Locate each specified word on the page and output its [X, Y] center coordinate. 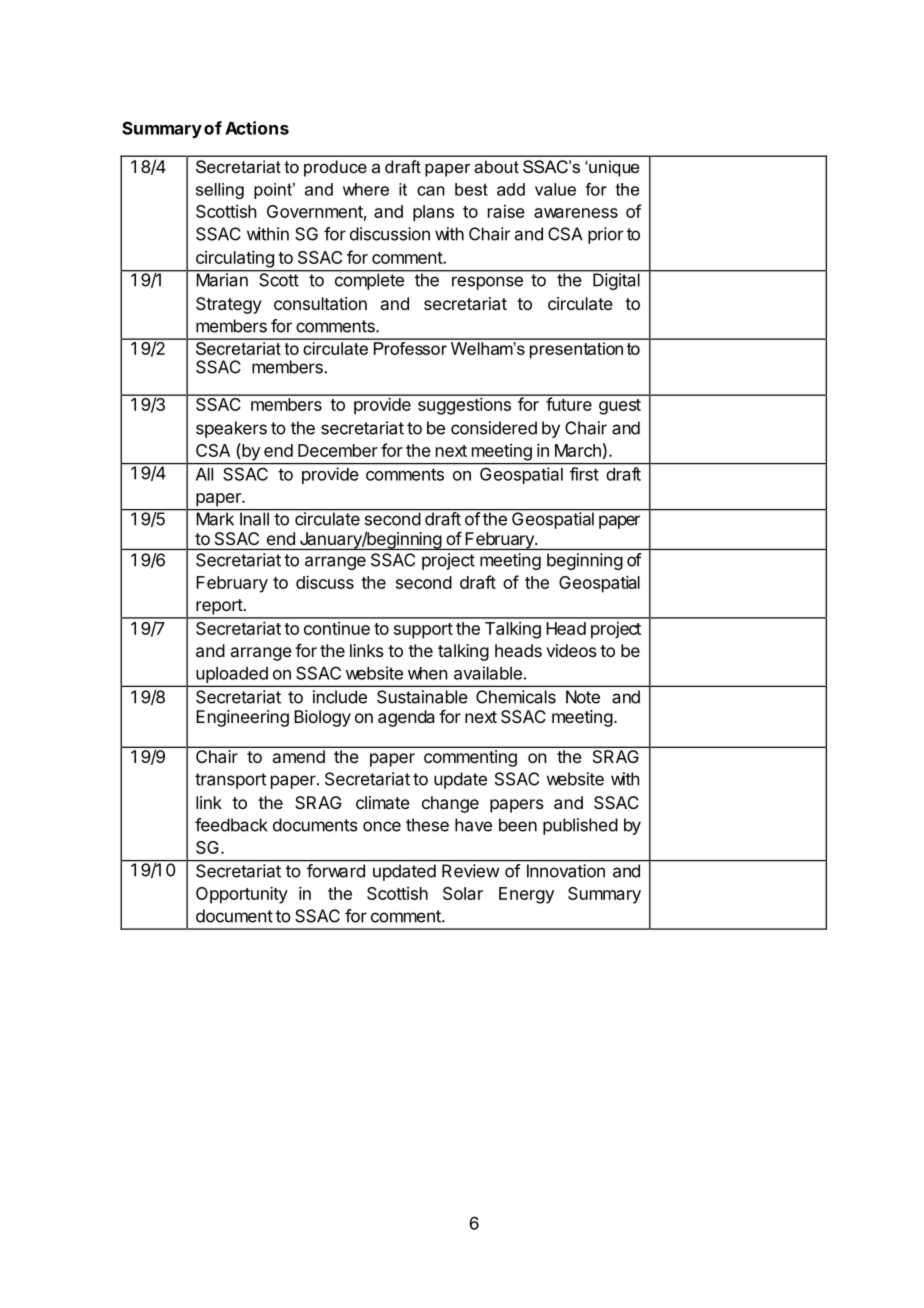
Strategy [229, 305]
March [578, 450]
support [423, 631]
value [555, 189]
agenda [406, 718]
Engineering [242, 718]
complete [369, 280]
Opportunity [242, 895]
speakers [231, 429]
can [431, 191]
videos [571, 650]
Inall [254, 518]
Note [583, 697]
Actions [257, 128]
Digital [616, 280]
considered [494, 428]
